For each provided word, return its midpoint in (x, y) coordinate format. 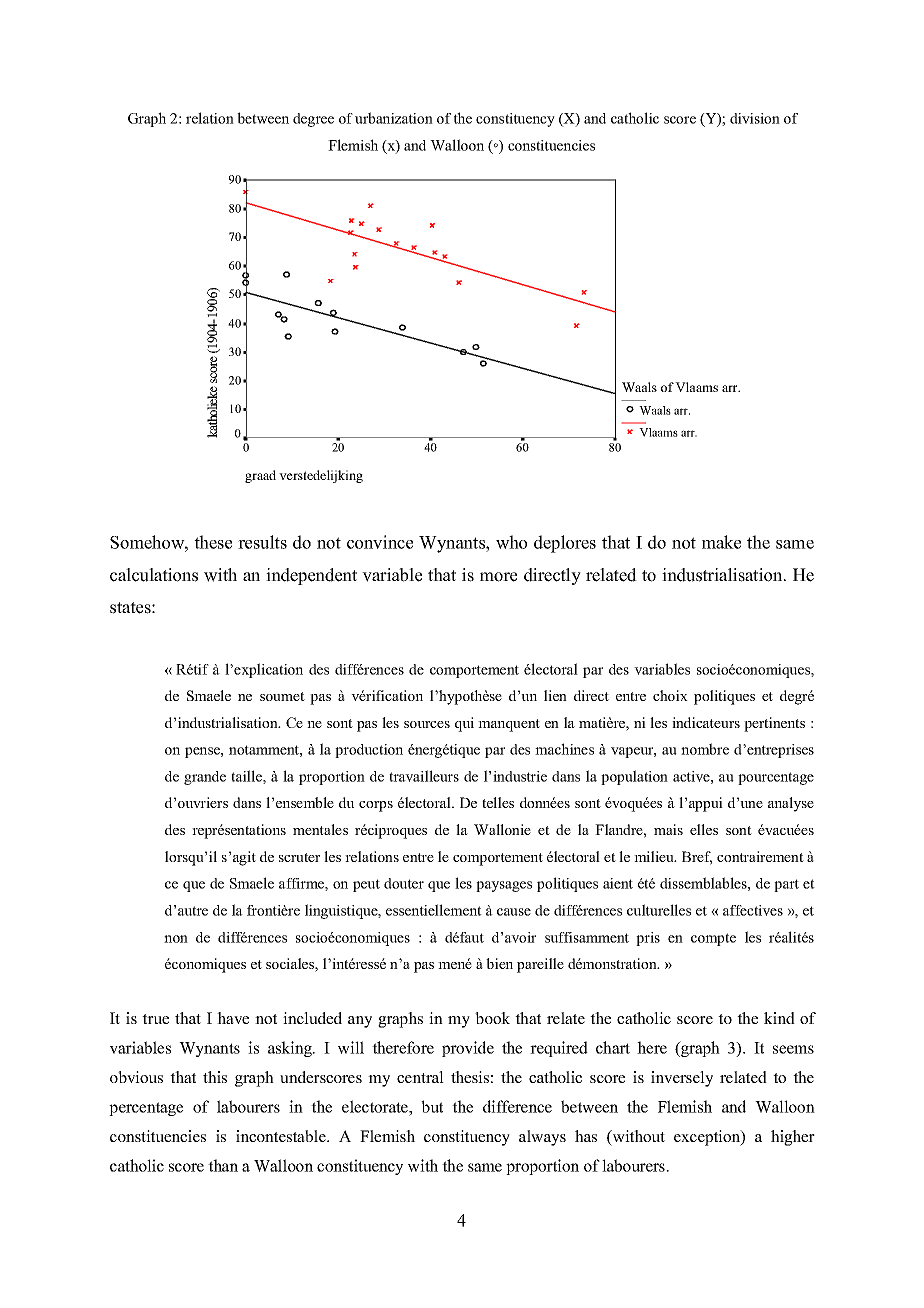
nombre (705, 749)
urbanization (394, 118)
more (498, 577)
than (223, 1165)
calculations (154, 575)
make (721, 542)
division (755, 118)
